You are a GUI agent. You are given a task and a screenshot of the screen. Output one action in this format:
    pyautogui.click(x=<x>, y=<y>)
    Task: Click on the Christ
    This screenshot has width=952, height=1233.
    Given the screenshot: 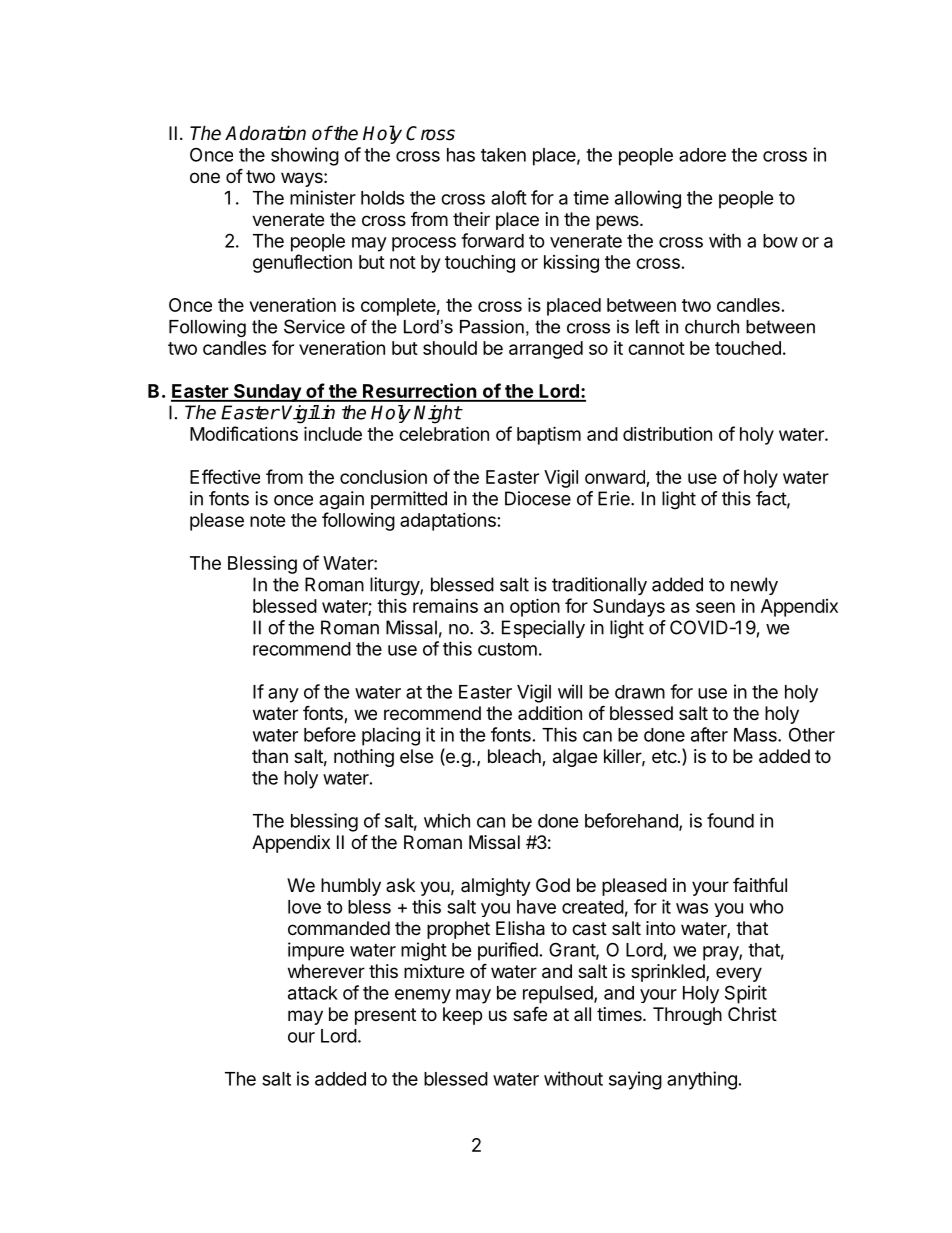 What is the action you would take?
    pyautogui.click(x=752, y=1014)
